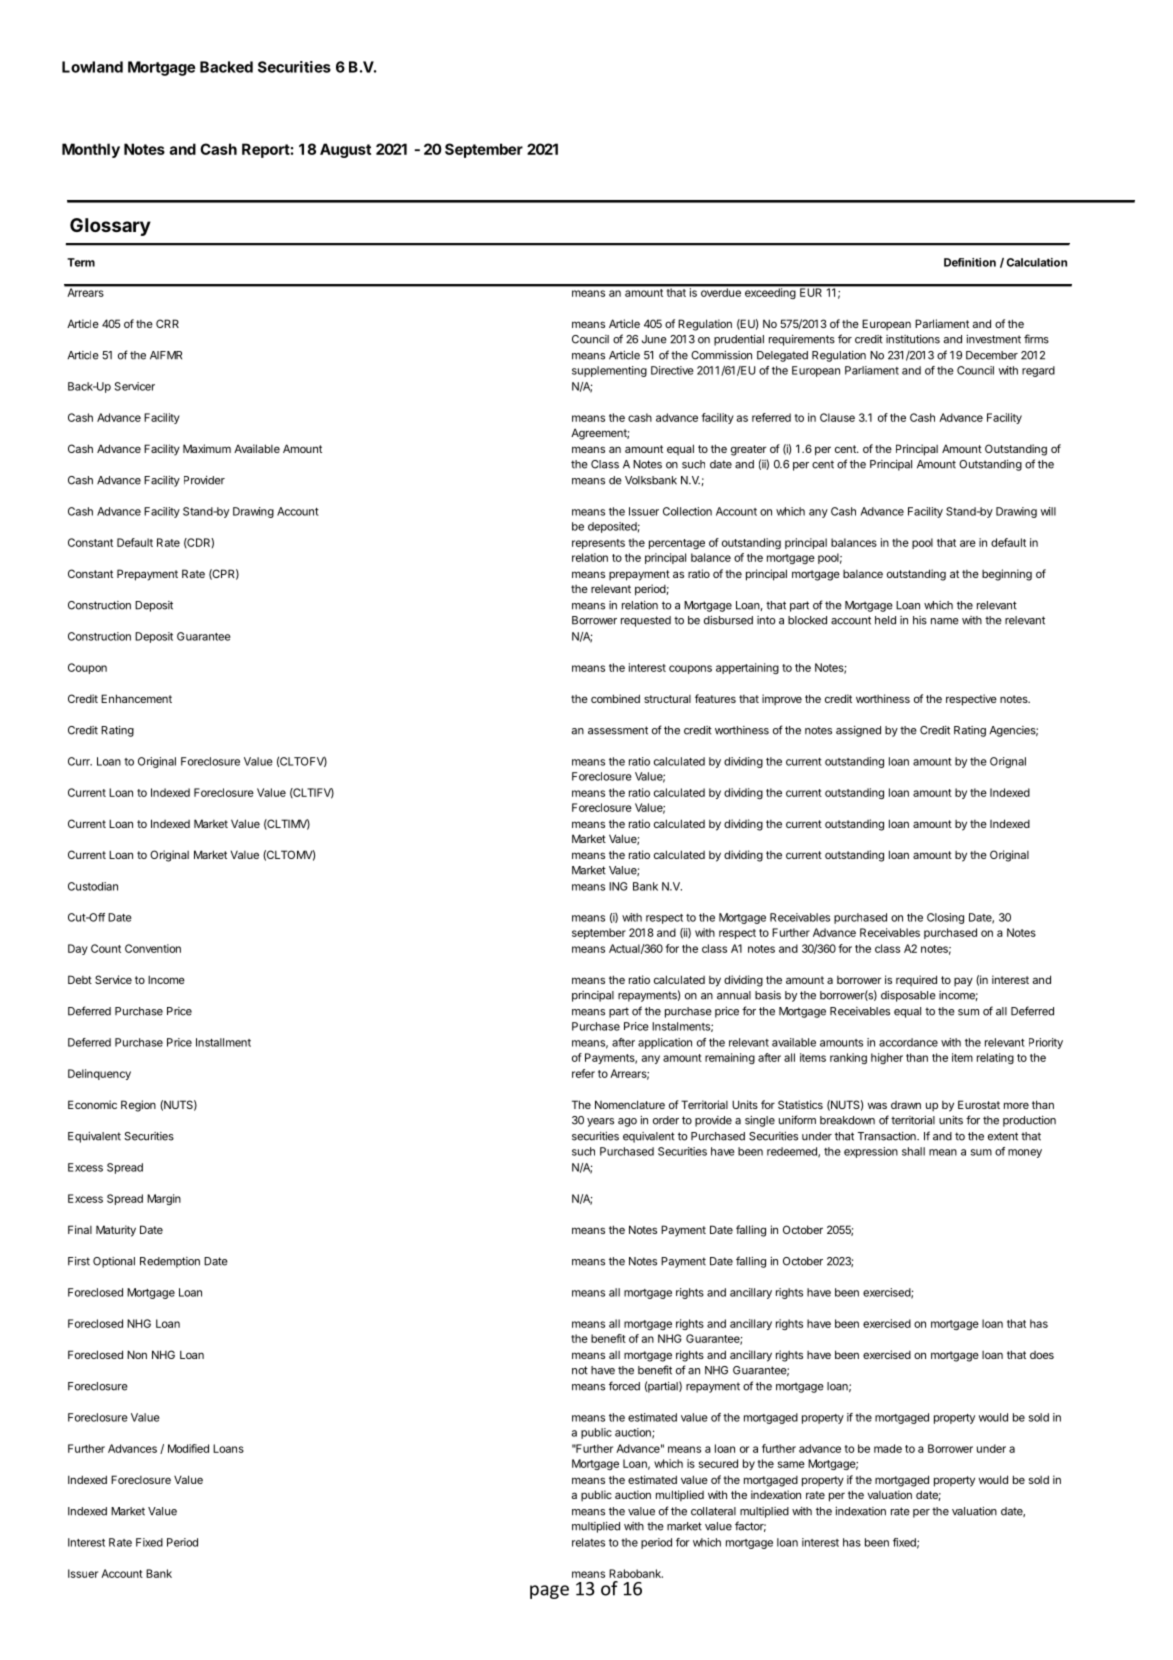 Image resolution: width=1173 pixels, height=1660 pixels. Describe the element at coordinates (600, 1122) in the page. I see `years` at that location.
